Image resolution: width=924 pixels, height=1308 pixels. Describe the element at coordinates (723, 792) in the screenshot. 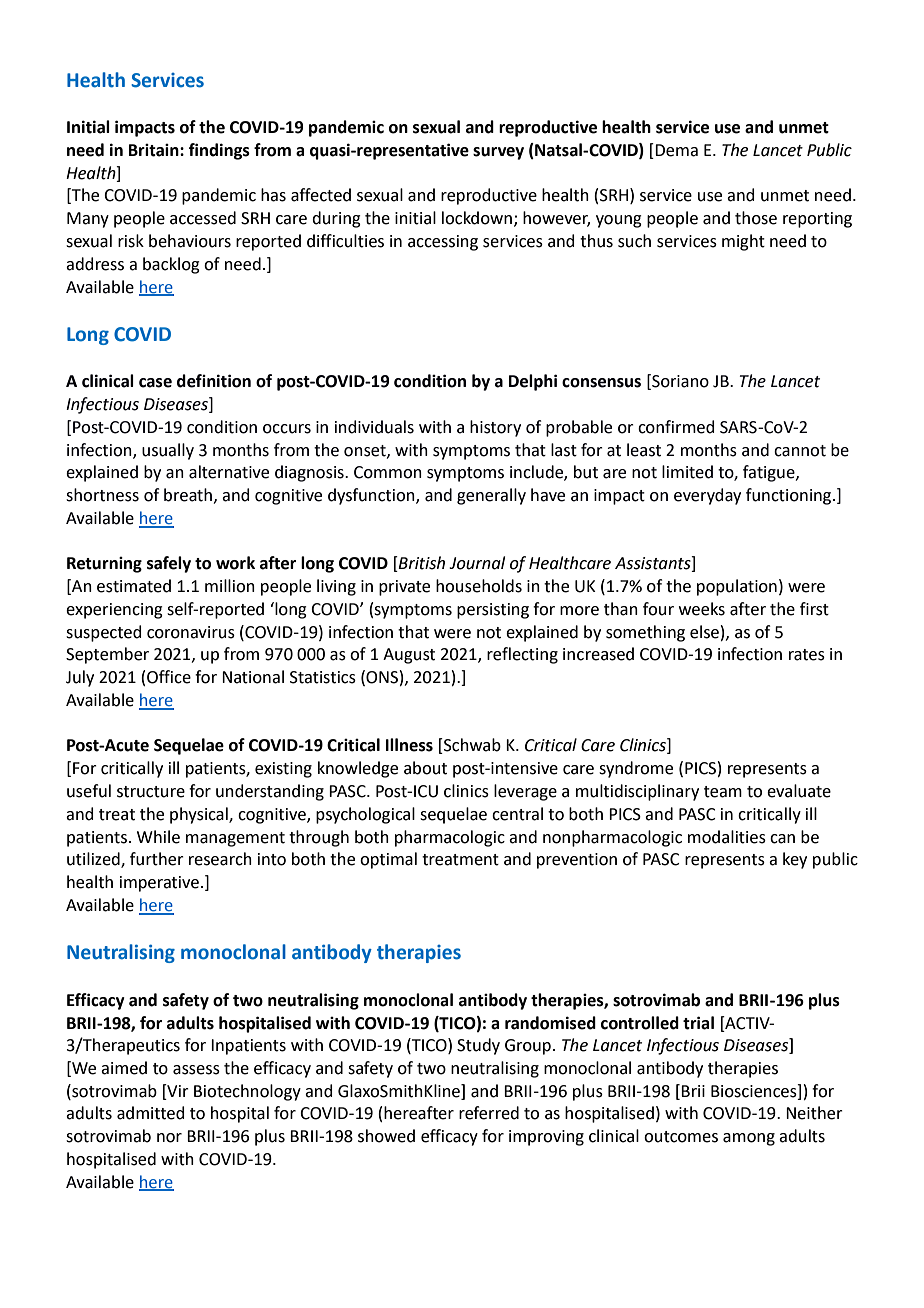

I see `team` at that location.
